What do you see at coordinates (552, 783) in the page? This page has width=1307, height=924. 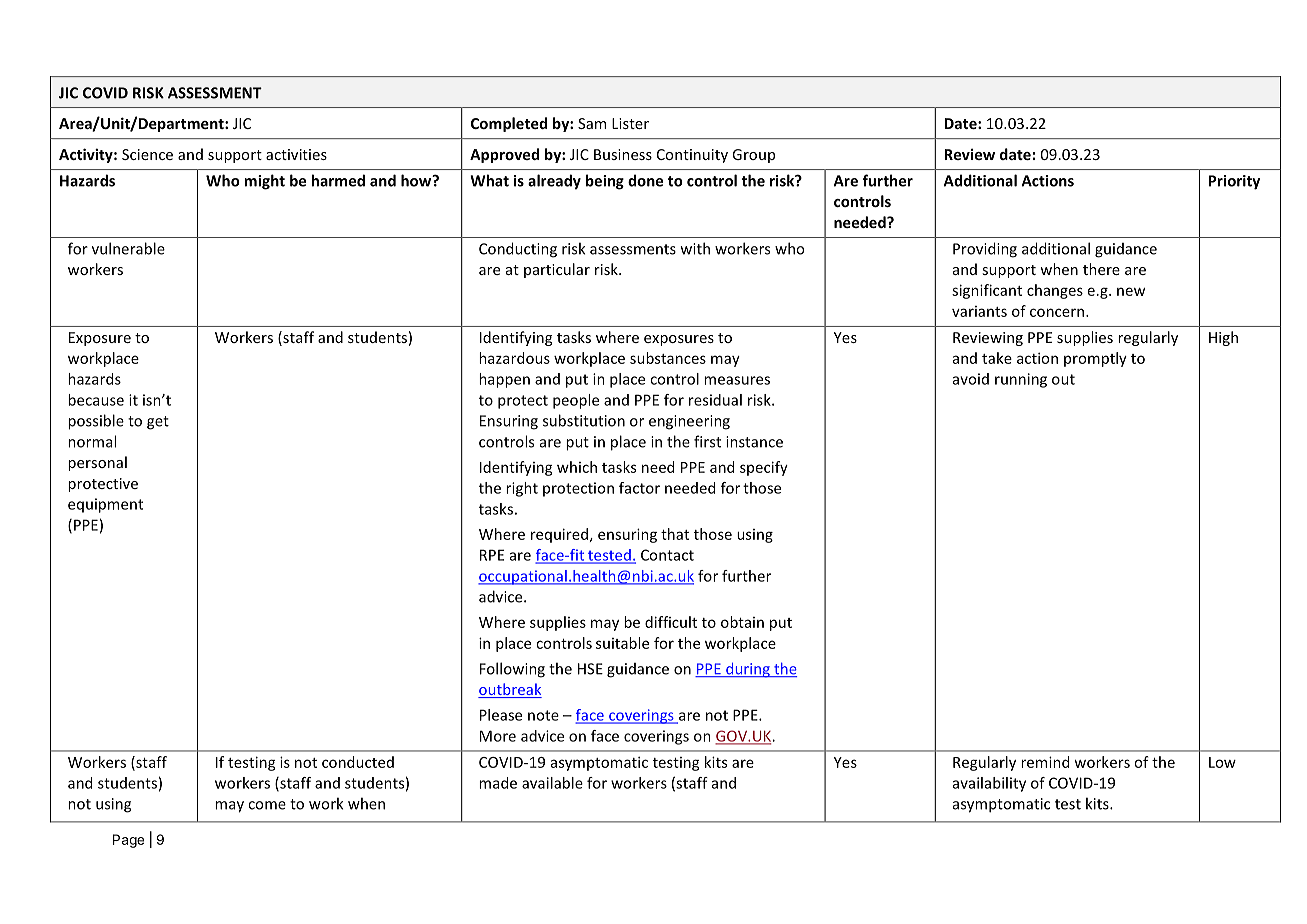 I see `available` at bounding box center [552, 783].
